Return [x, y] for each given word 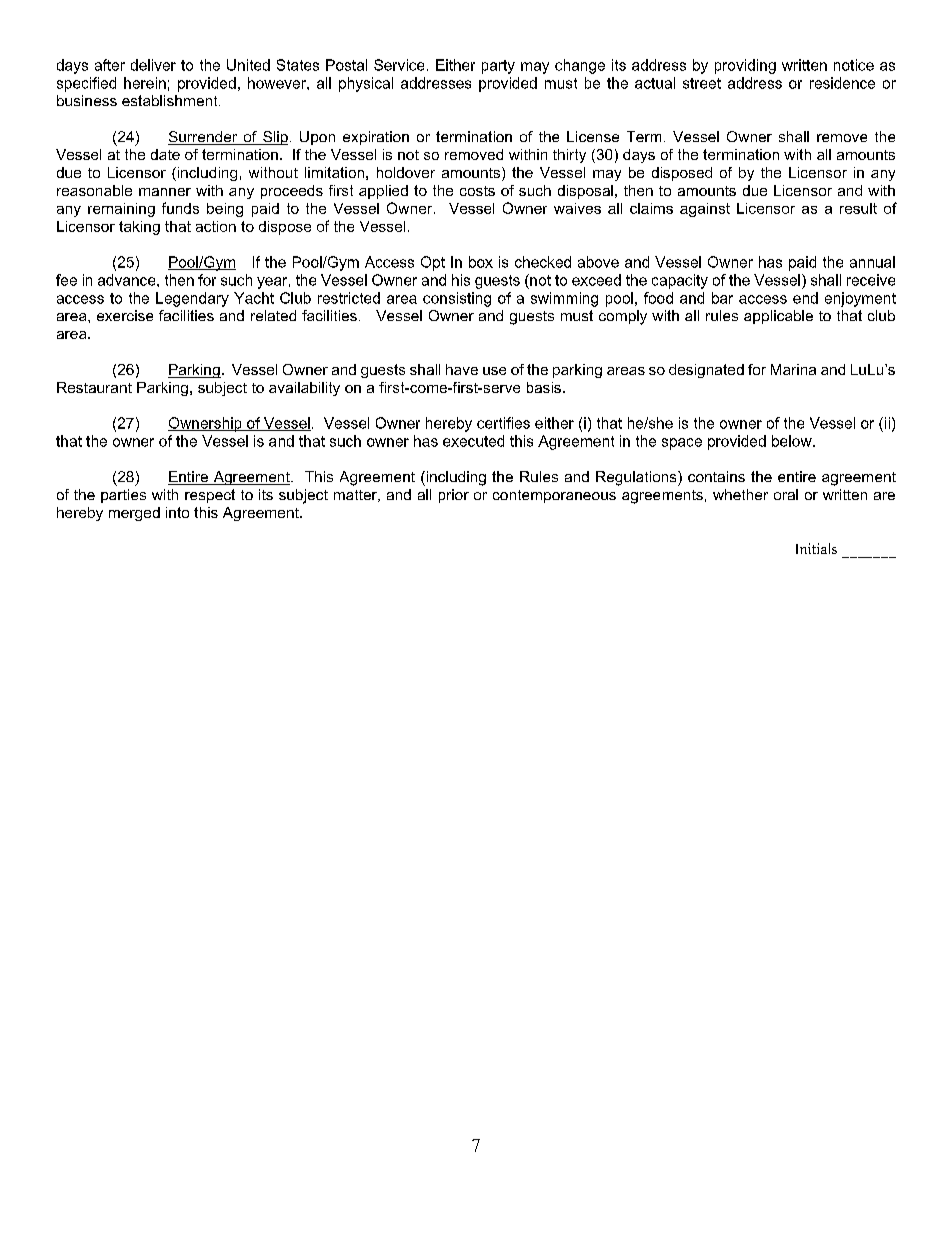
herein [145, 83]
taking [139, 228]
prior [454, 496]
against [705, 210]
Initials [816, 548]
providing [745, 66]
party [498, 67]
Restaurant [94, 387]
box [481, 262]
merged [134, 514]
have [462, 369]
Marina [793, 369]
